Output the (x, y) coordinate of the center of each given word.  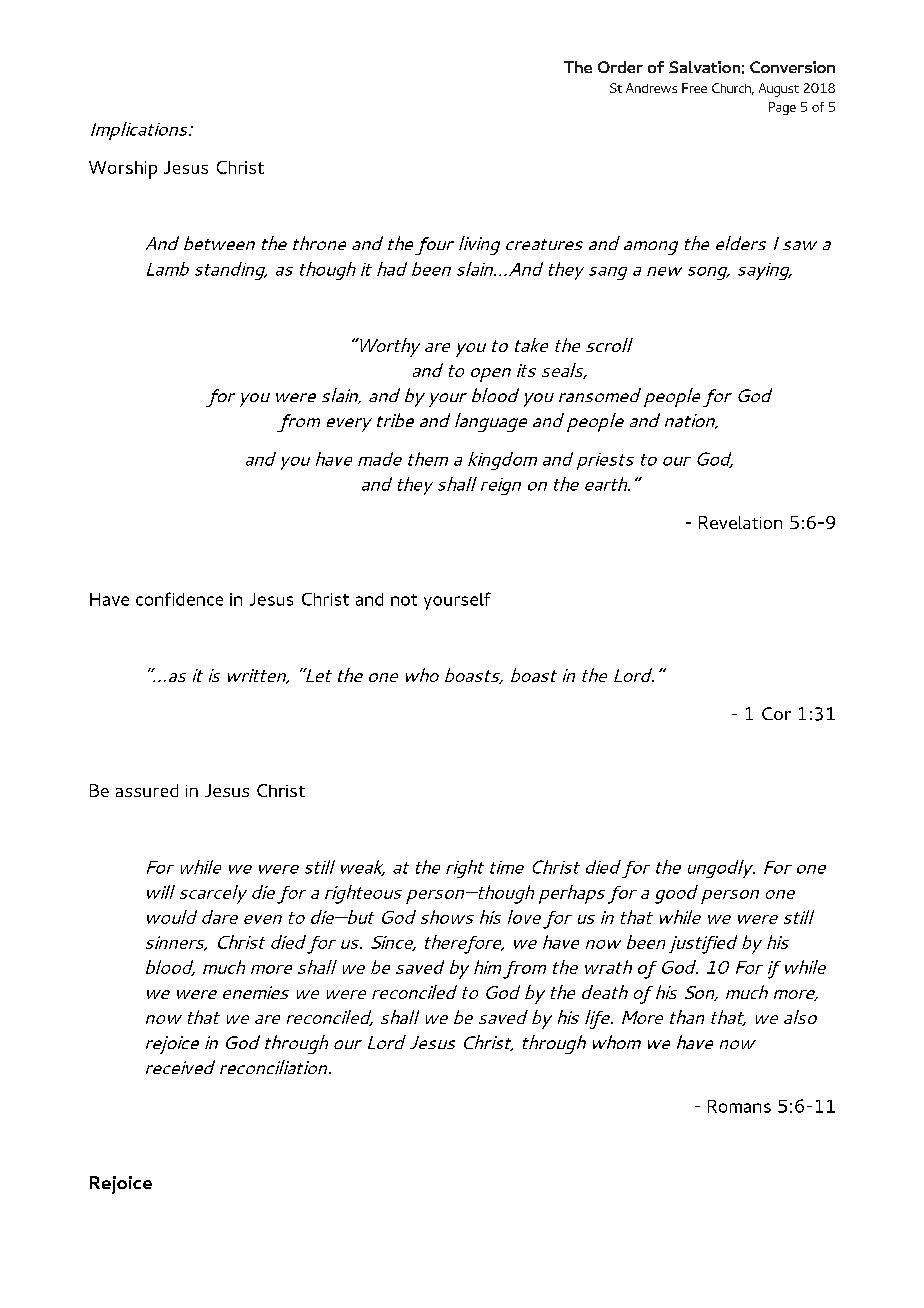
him (487, 967)
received (180, 1067)
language (491, 422)
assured (147, 790)
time (507, 867)
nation (691, 421)
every (349, 425)
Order (620, 67)
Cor (776, 713)
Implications (140, 131)
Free (694, 88)
